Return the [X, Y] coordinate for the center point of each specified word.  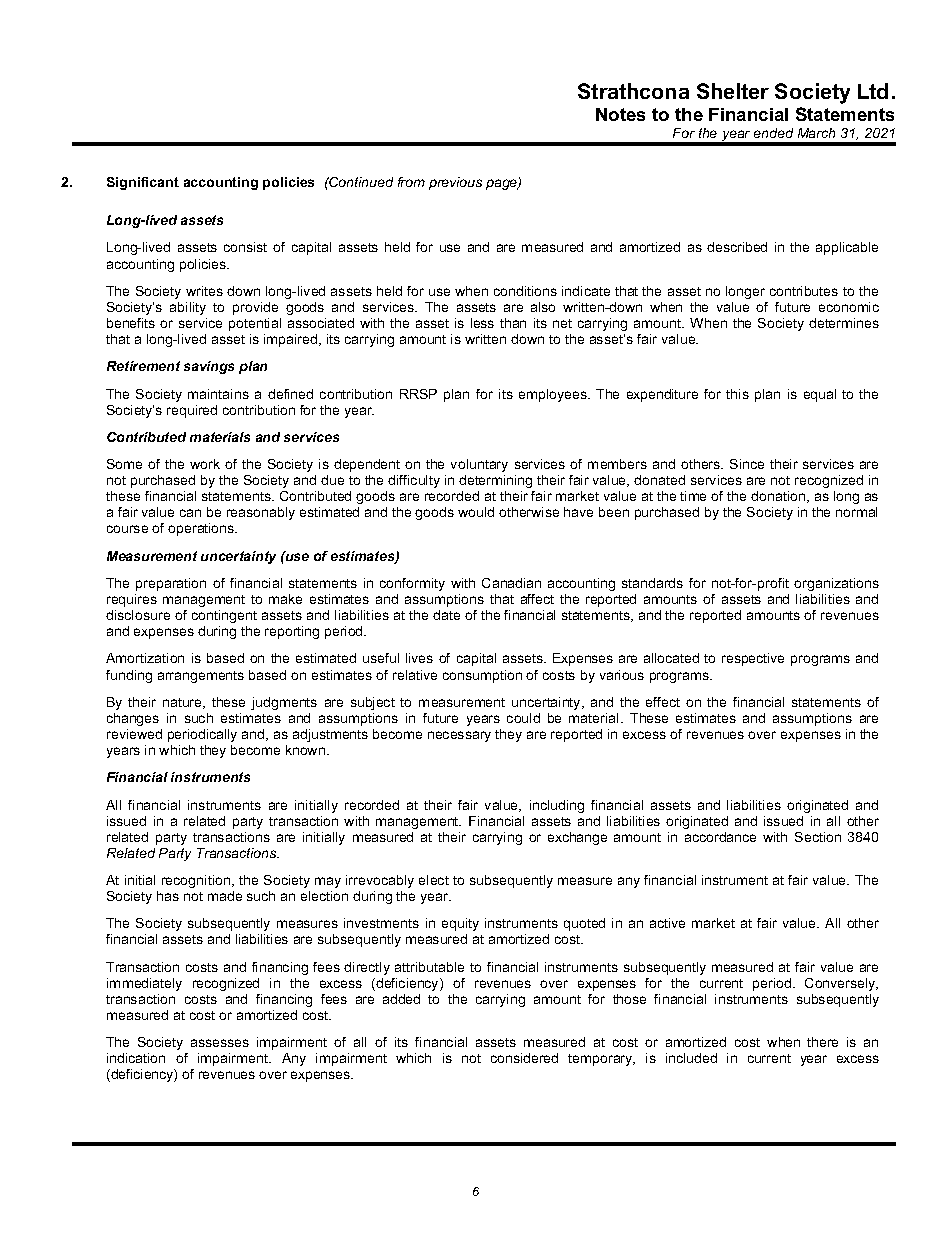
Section [818, 837]
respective [753, 659]
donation [779, 497]
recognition [197, 881]
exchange [577, 838]
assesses [220, 1043]
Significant [143, 183]
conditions [525, 291]
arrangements [201, 677]
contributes [804, 291]
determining [495, 481]
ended [773, 133]
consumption [482, 676]
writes [204, 291]
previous [455, 183]
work [205, 464]
